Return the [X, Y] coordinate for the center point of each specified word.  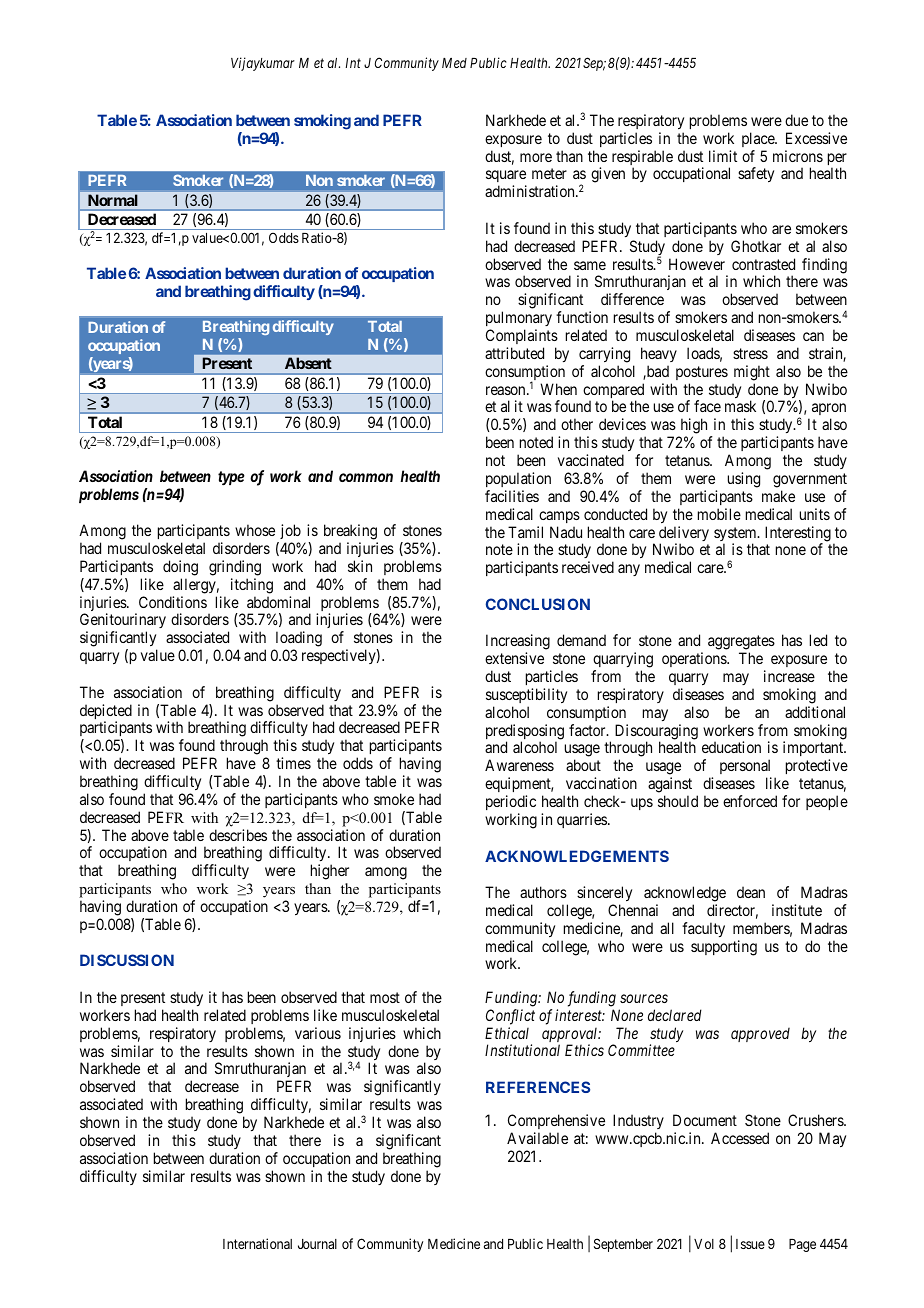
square [506, 178]
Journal [317, 1244]
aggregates [741, 644]
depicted [106, 713]
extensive [514, 658]
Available [537, 1138]
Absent [308, 363]
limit [723, 156]
